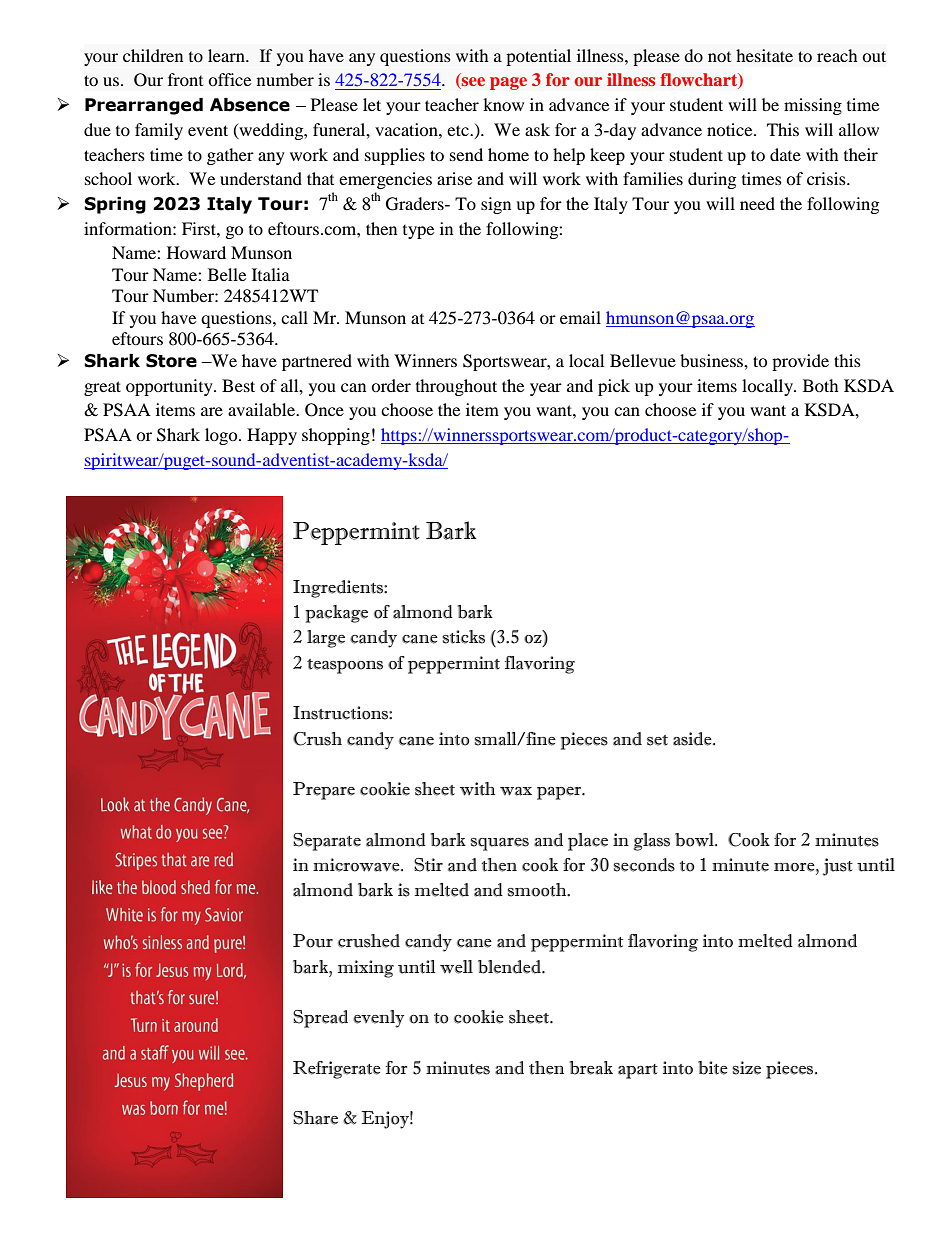 This screenshot has height=1233, width=952. Describe the element at coordinates (472, 83) in the screenshot. I see `see` at that location.
